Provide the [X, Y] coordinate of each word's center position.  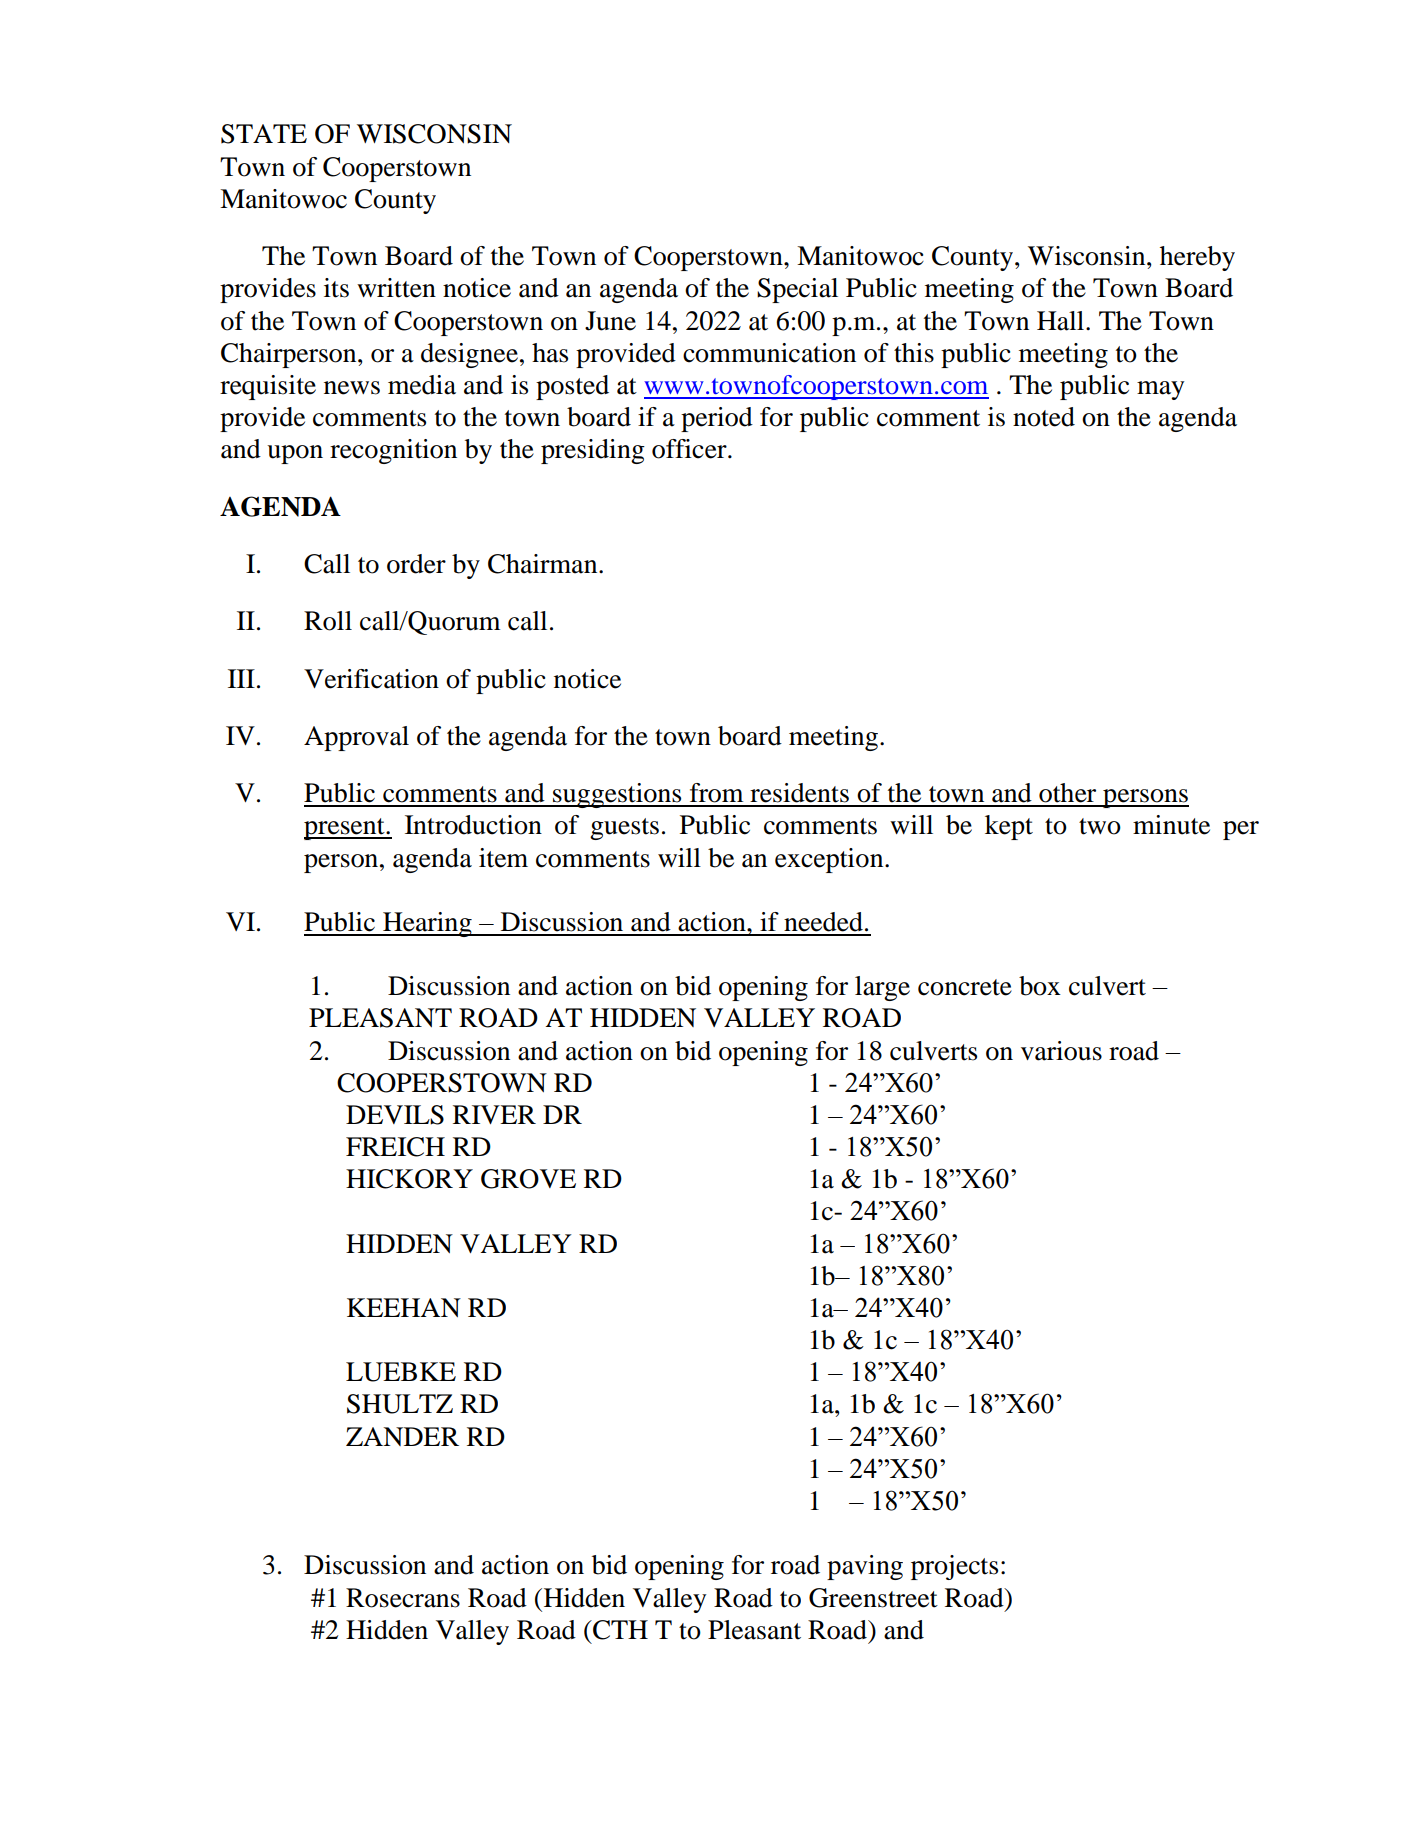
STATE [264, 134]
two [1100, 826]
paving [865, 1567]
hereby [1197, 258]
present [345, 829]
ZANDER [402, 1436]
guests [624, 829]
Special [797, 290]
